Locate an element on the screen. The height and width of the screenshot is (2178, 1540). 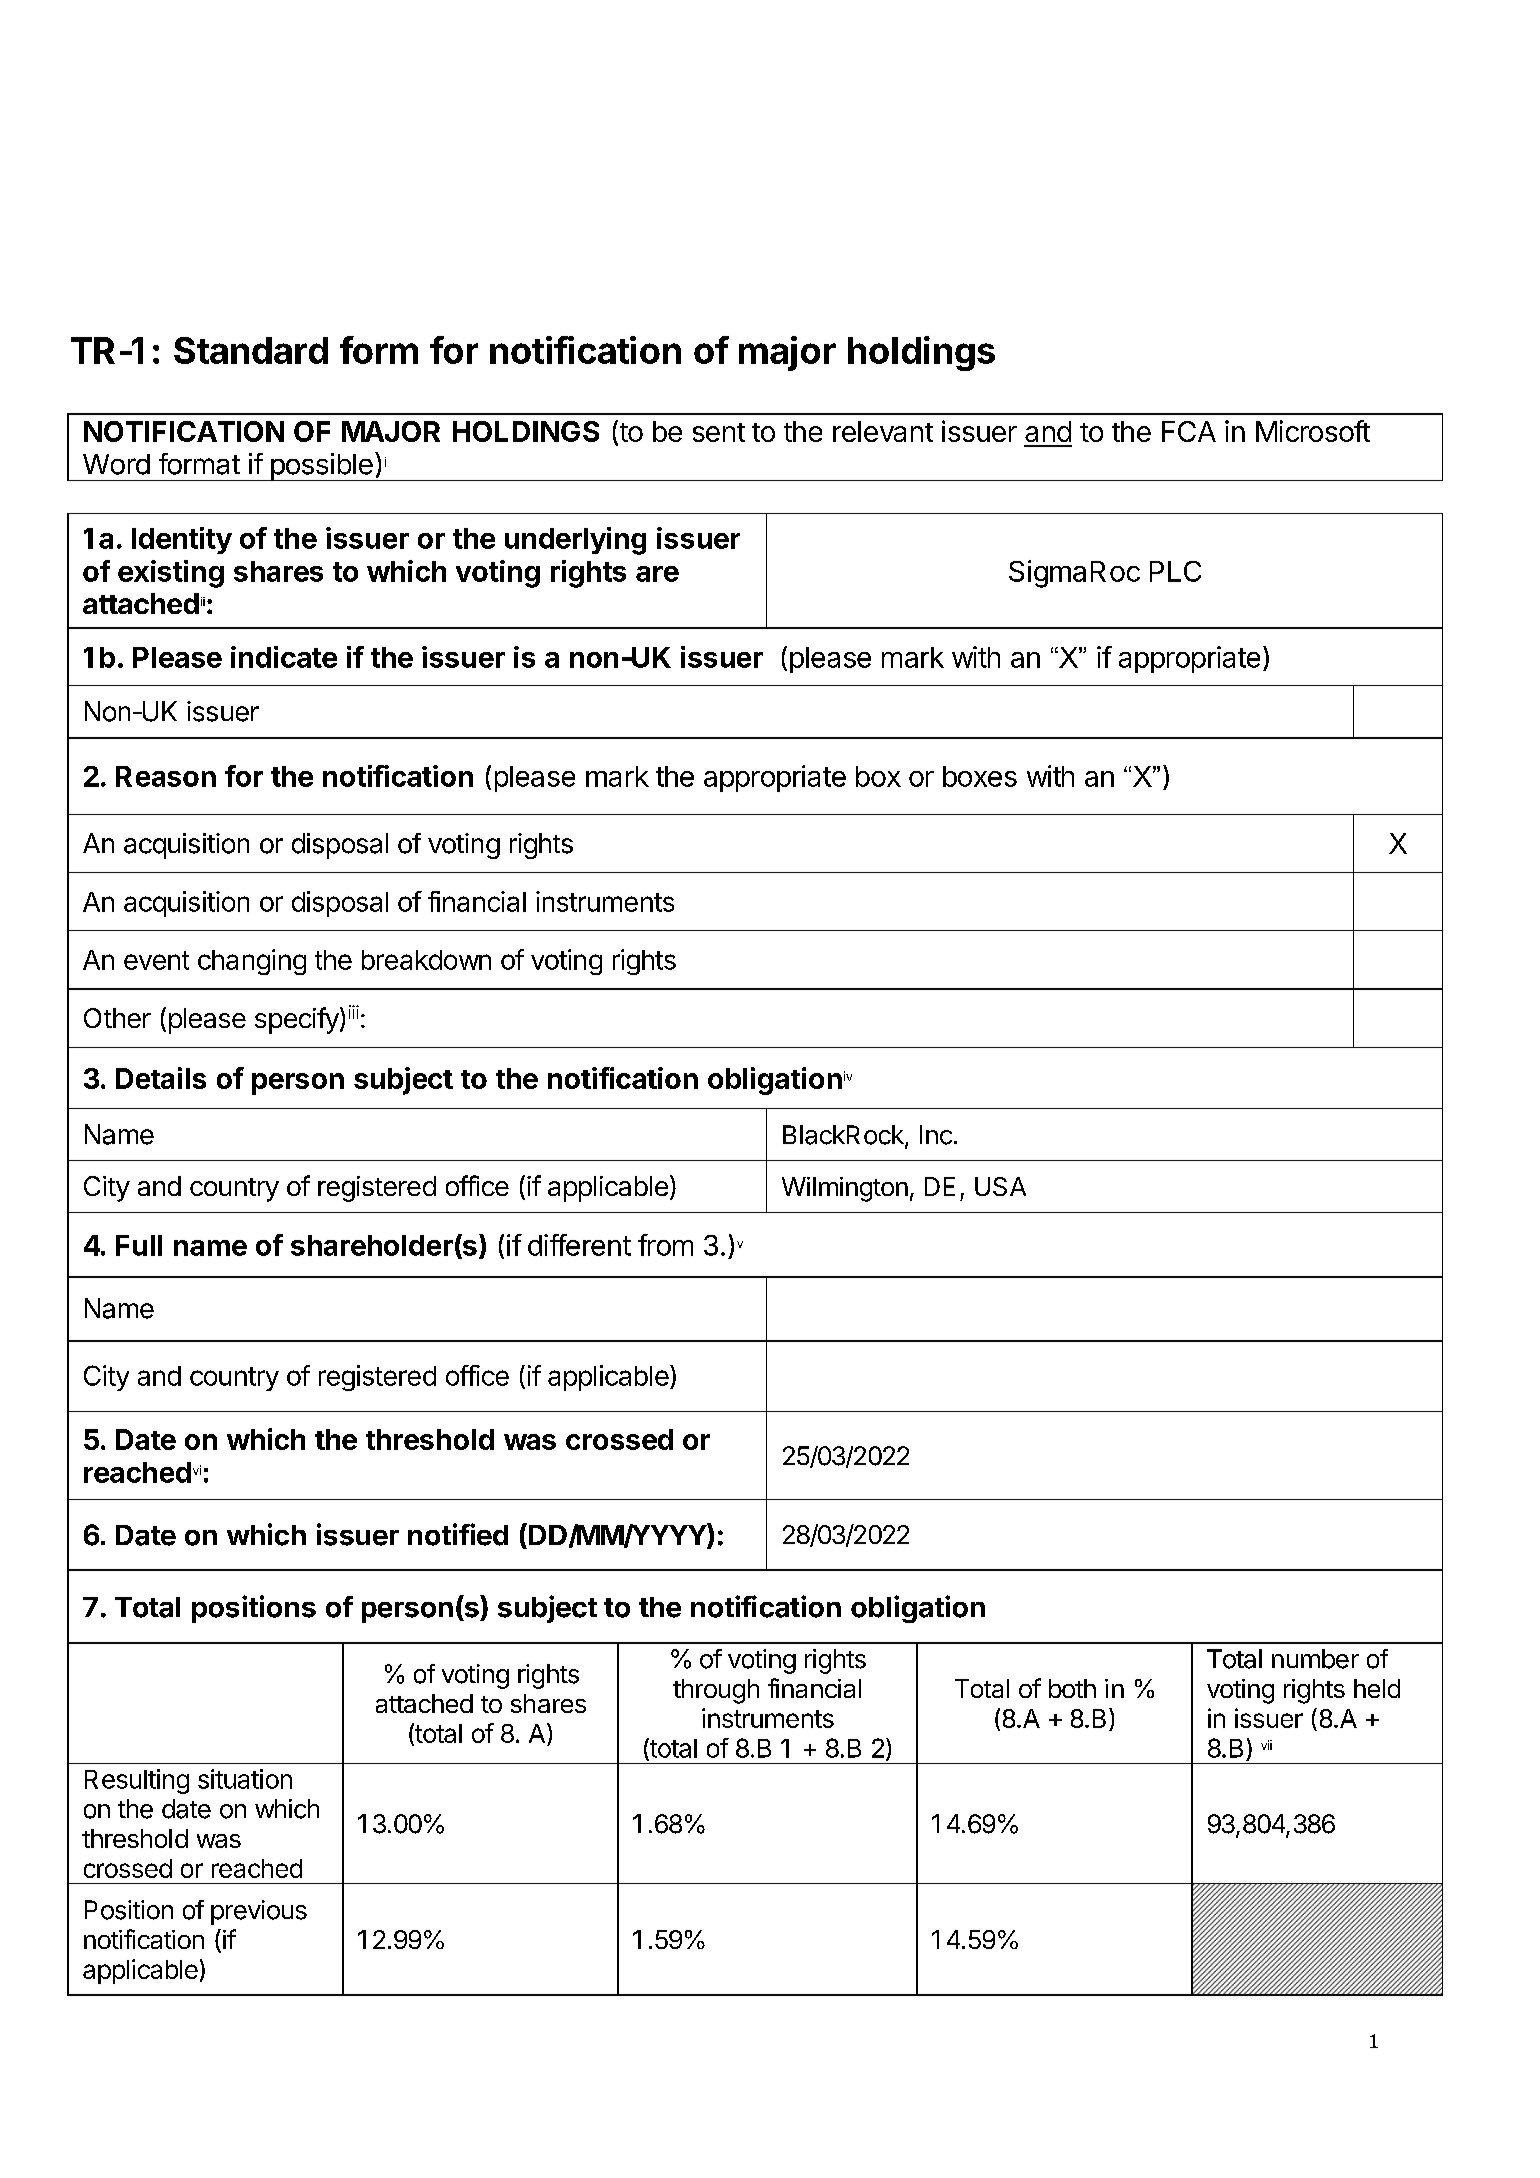
FCA is located at coordinates (1189, 431).
